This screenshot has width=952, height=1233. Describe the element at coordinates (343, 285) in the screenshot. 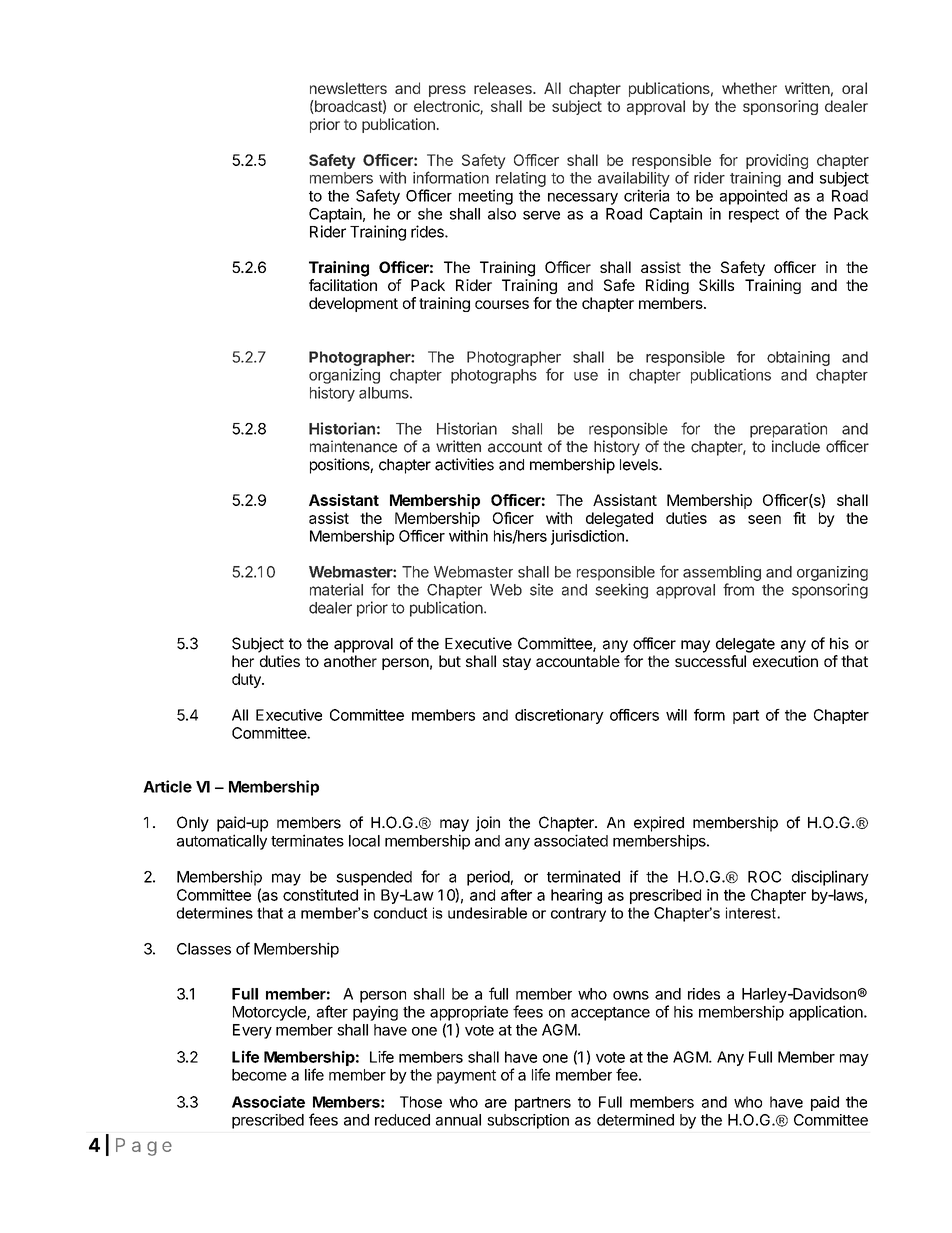

I see `facilitation` at that location.
